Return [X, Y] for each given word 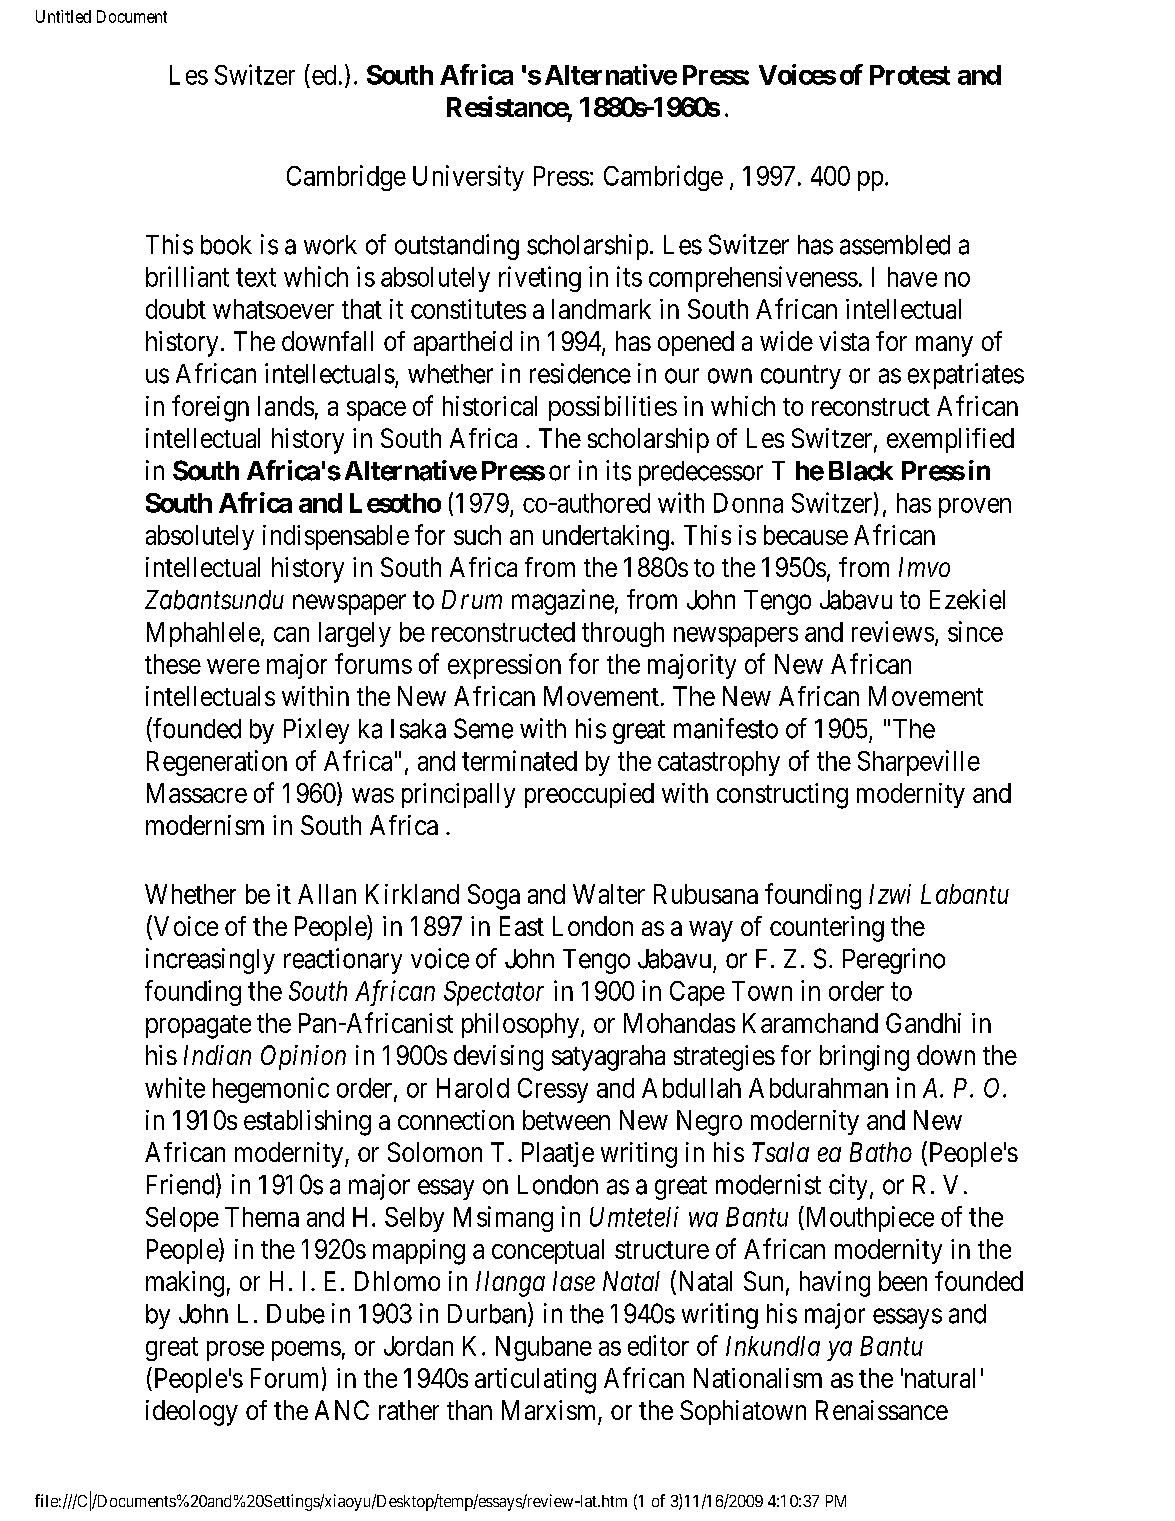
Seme [483, 728]
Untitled [63, 16]
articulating [535, 1381]
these [173, 664]
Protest [910, 75]
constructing [782, 796]
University [468, 178]
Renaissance [882, 1410]
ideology [192, 1413]
